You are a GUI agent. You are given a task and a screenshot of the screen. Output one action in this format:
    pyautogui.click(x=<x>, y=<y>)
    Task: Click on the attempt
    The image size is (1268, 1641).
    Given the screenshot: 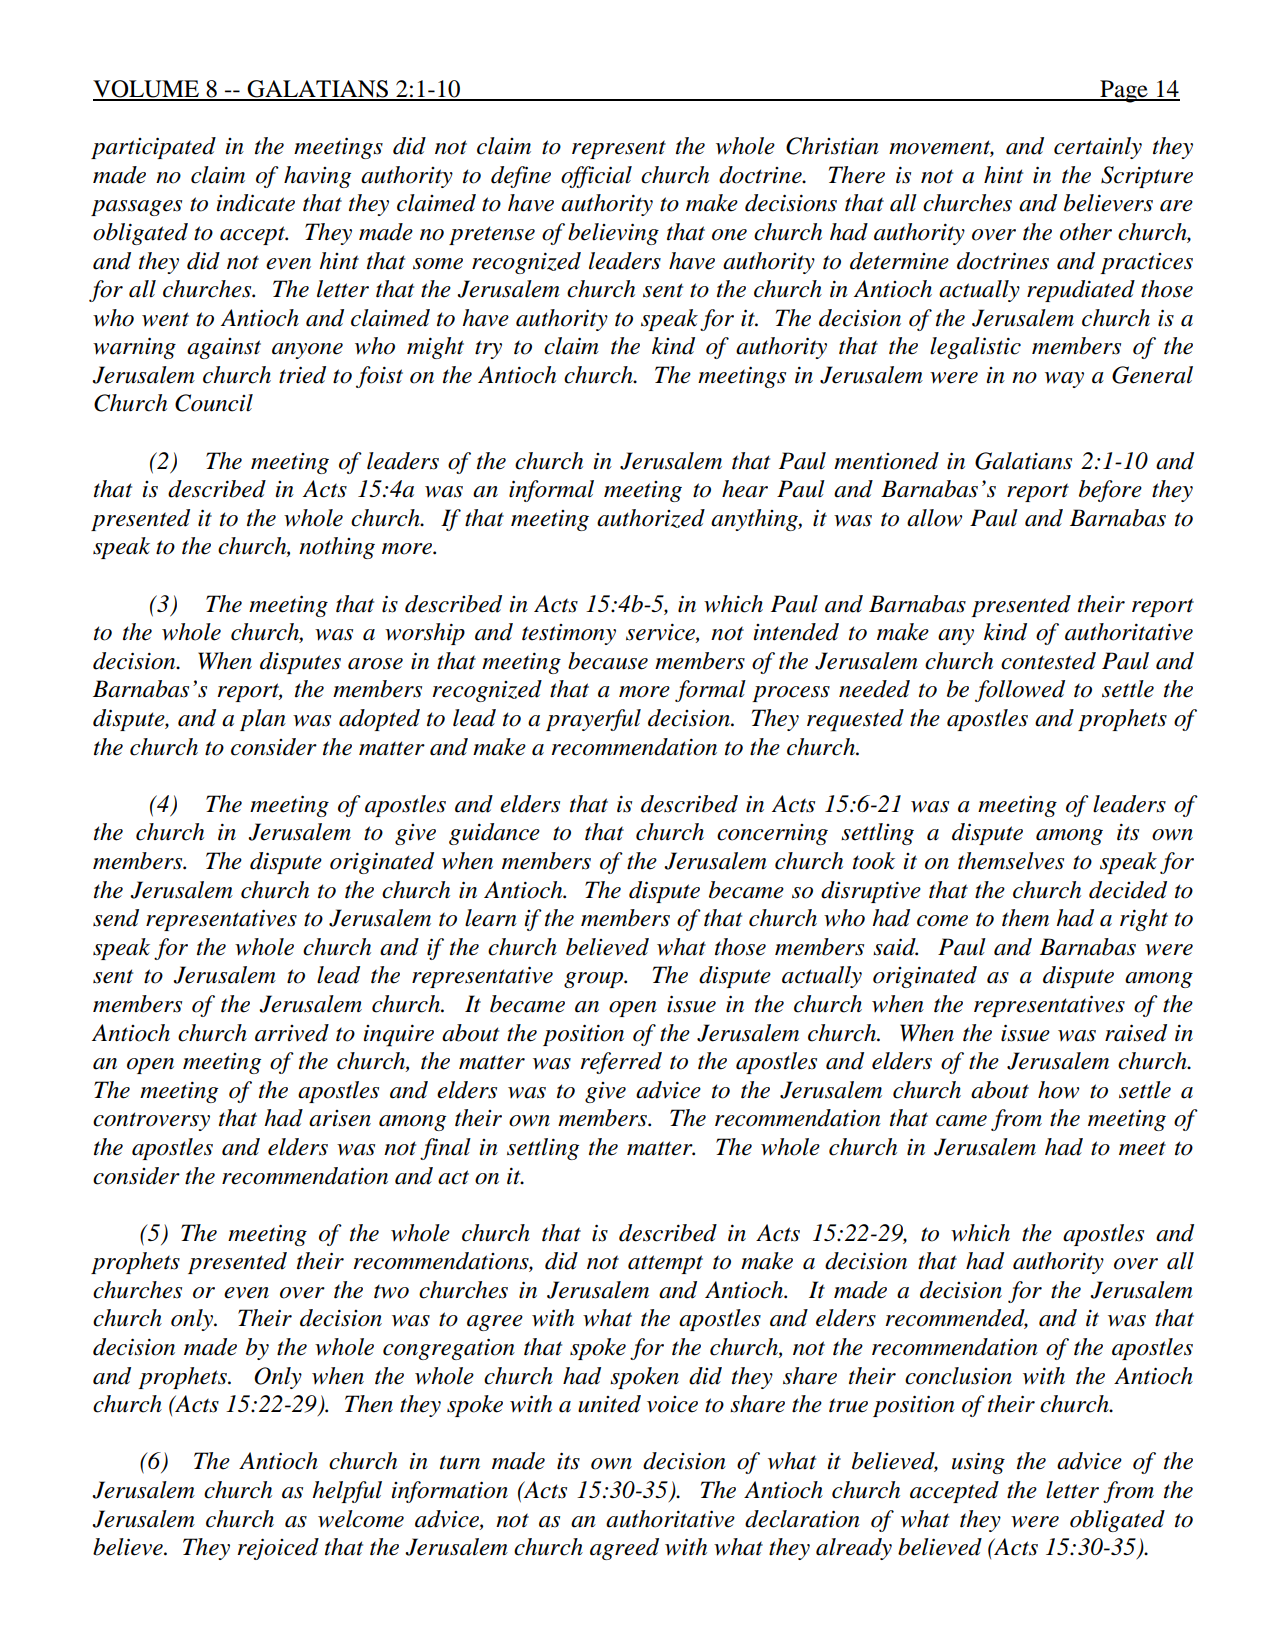 What is the action you would take?
    pyautogui.click(x=665, y=1264)
